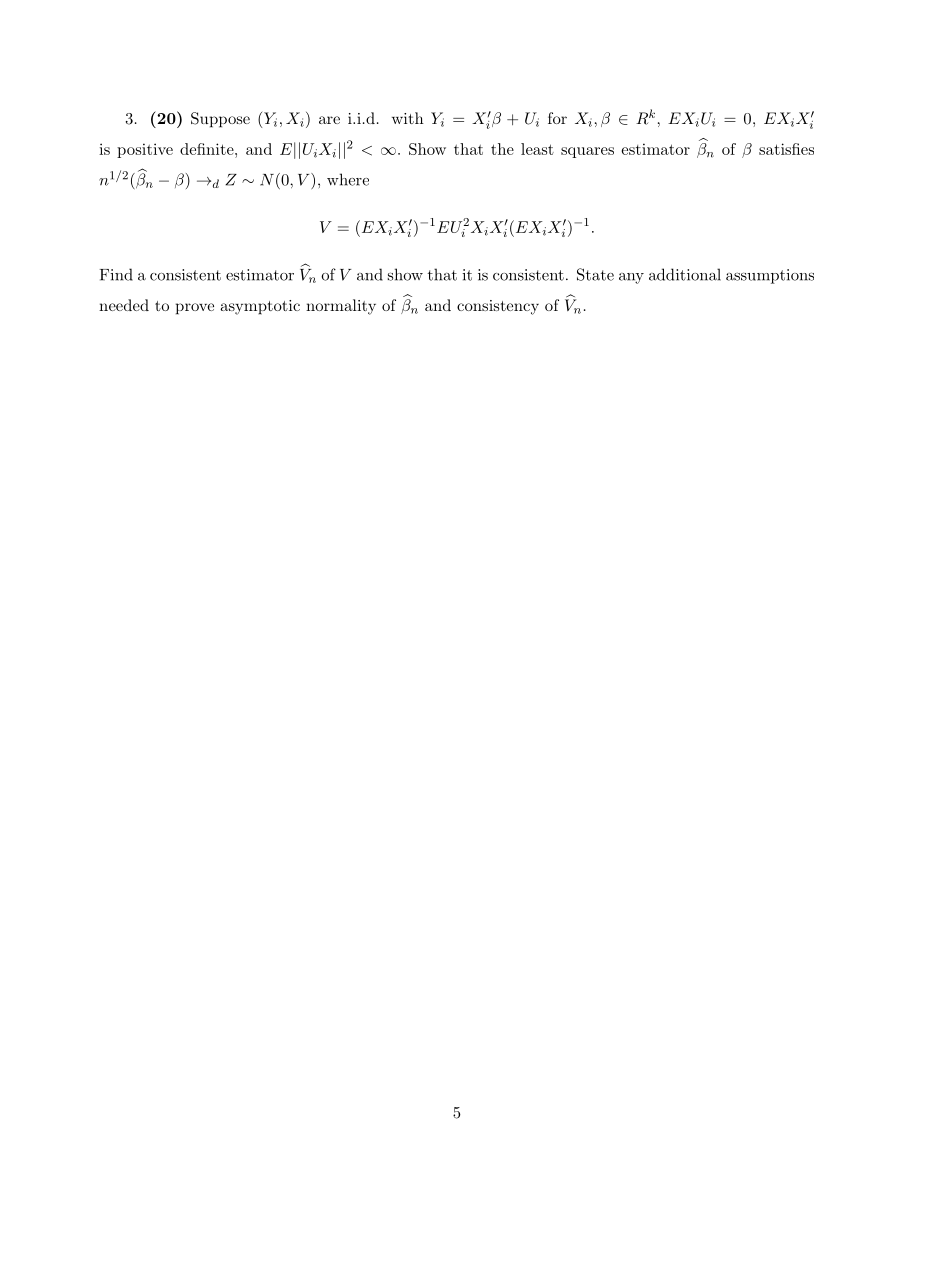 The width and height of the screenshot is (936, 1288). What do you see at coordinates (116, 274) in the screenshot?
I see `Find` at bounding box center [116, 274].
